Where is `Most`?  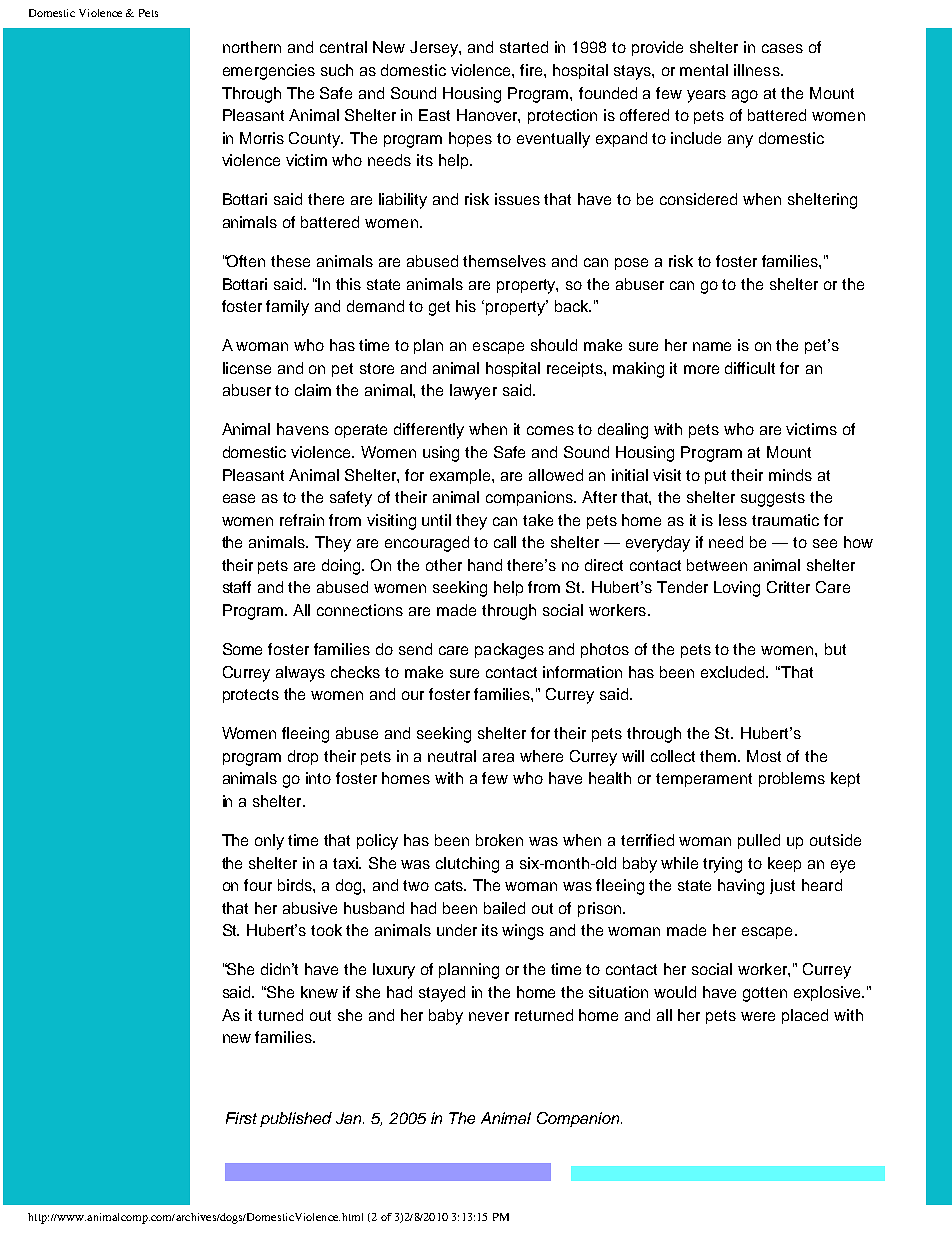 Most is located at coordinates (764, 756).
